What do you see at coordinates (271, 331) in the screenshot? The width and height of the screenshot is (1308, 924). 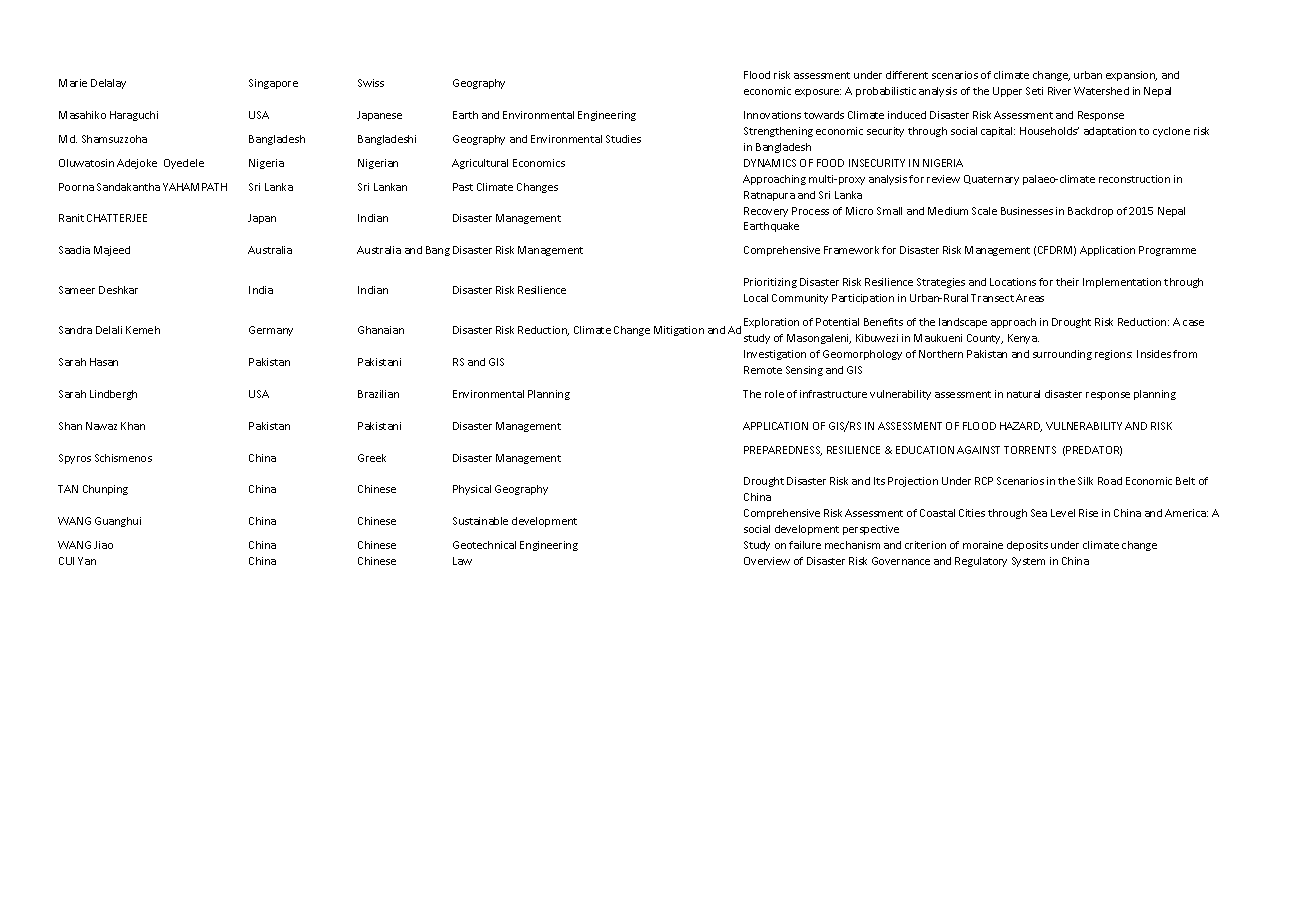 I see `Germany` at bounding box center [271, 331].
